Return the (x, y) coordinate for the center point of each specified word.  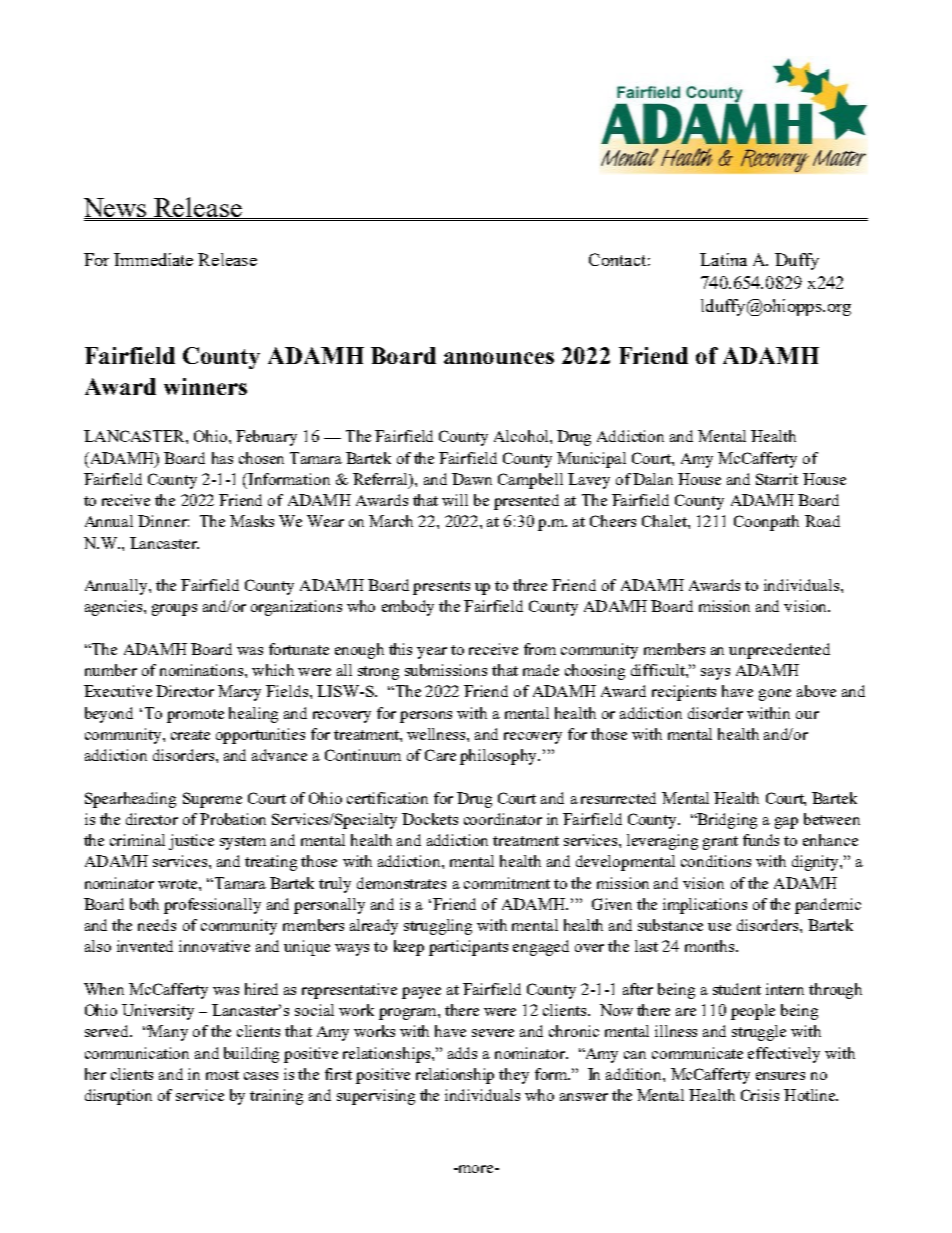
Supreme (212, 800)
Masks (252, 521)
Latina (723, 259)
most (222, 1075)
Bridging (726, 821)
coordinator (503, 819)
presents (441, 588)
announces (499, 358)
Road (822, 521)
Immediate (153, 259)
